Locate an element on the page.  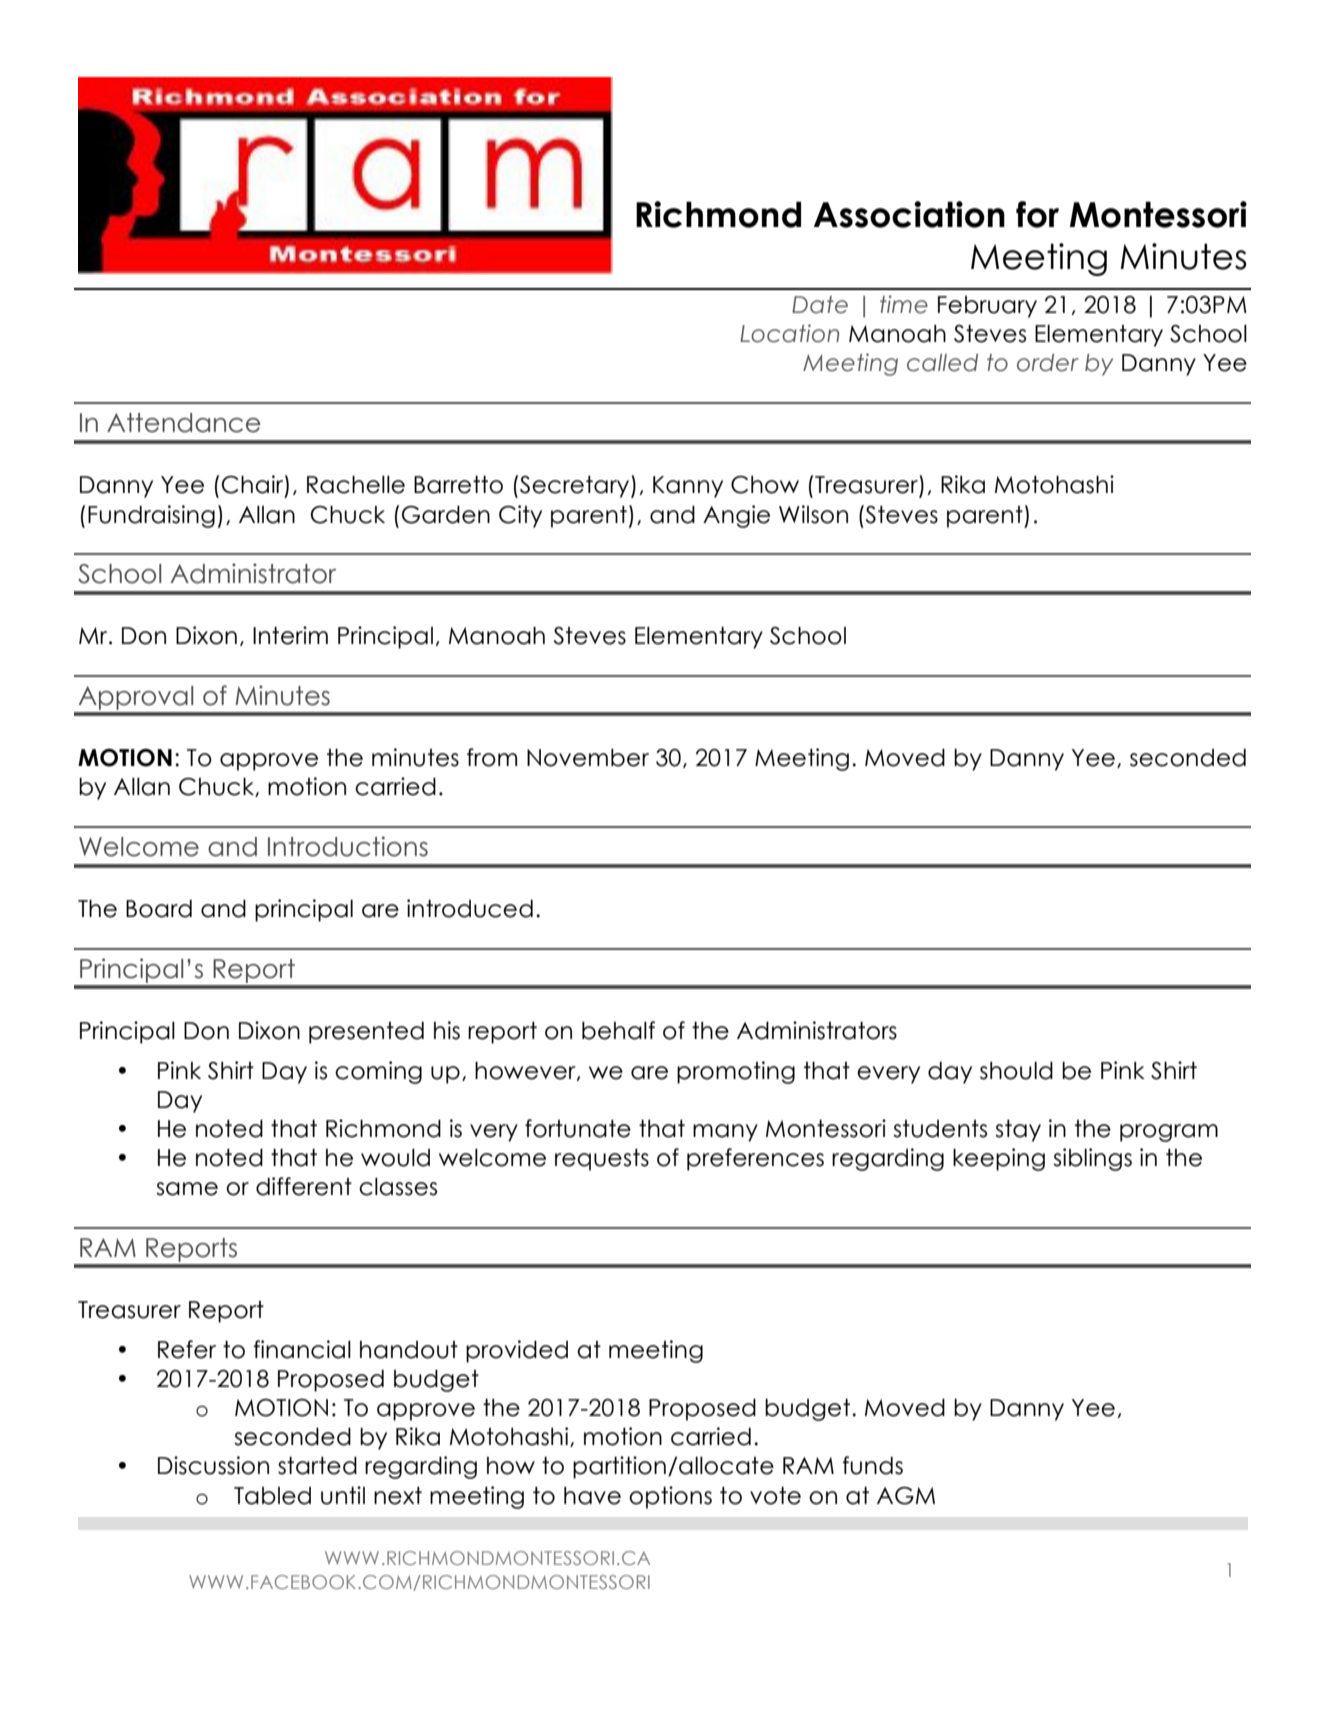
started is located at coordinates (317, 1465).
